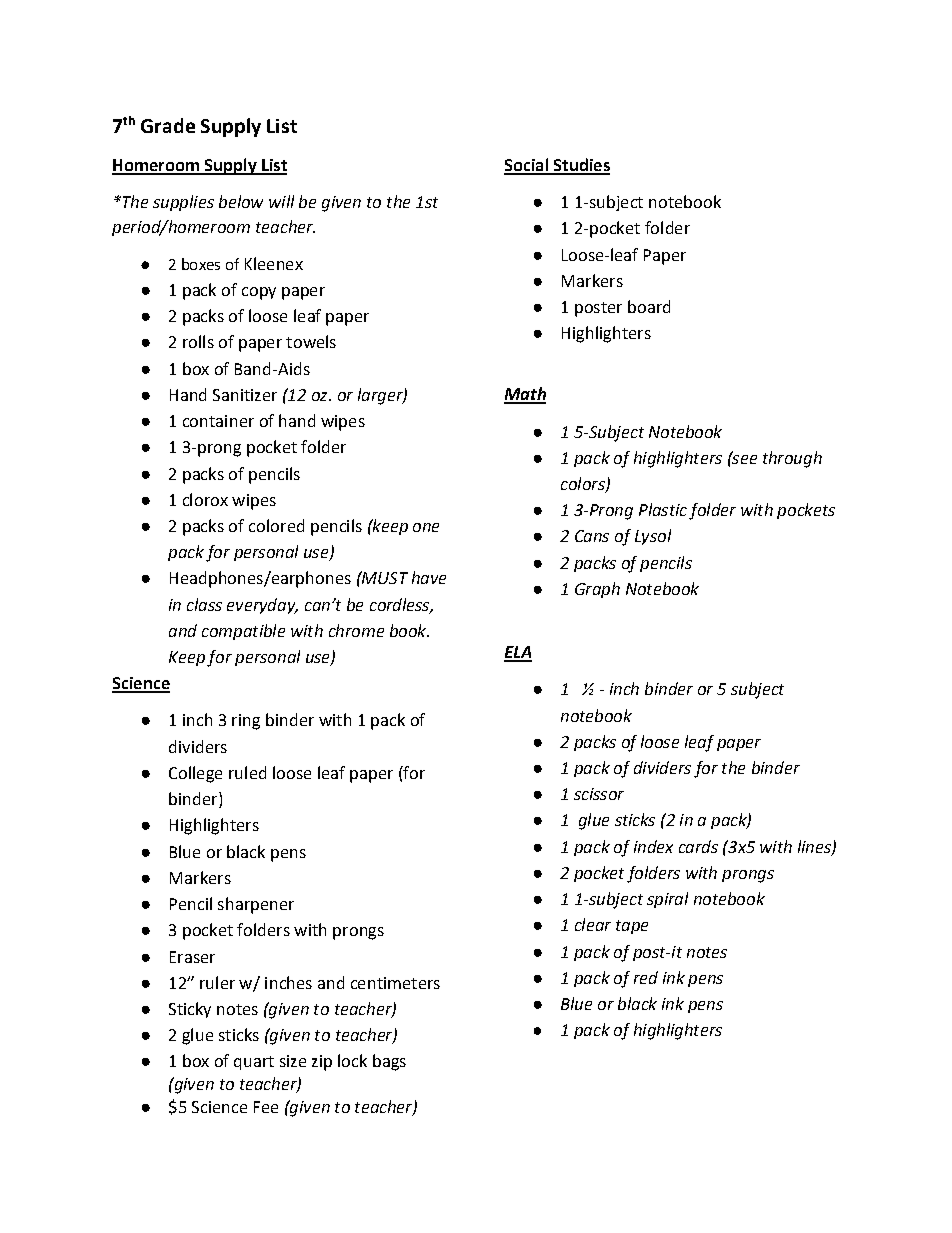 This screenshot has width=952, height=1233. I want to click on Studies, so click(580, 166).
